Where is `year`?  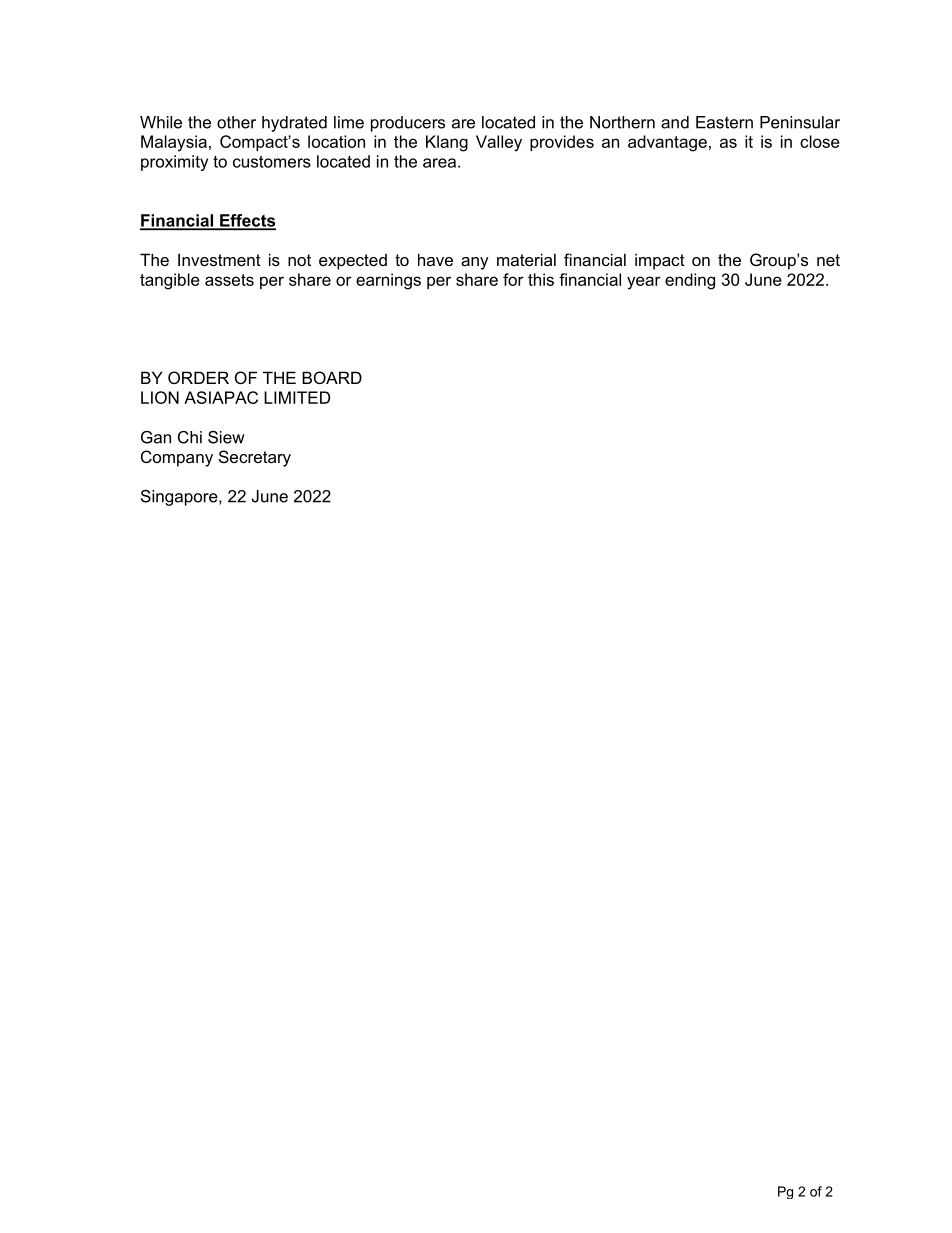
year is located at coordinates (644, 283).
